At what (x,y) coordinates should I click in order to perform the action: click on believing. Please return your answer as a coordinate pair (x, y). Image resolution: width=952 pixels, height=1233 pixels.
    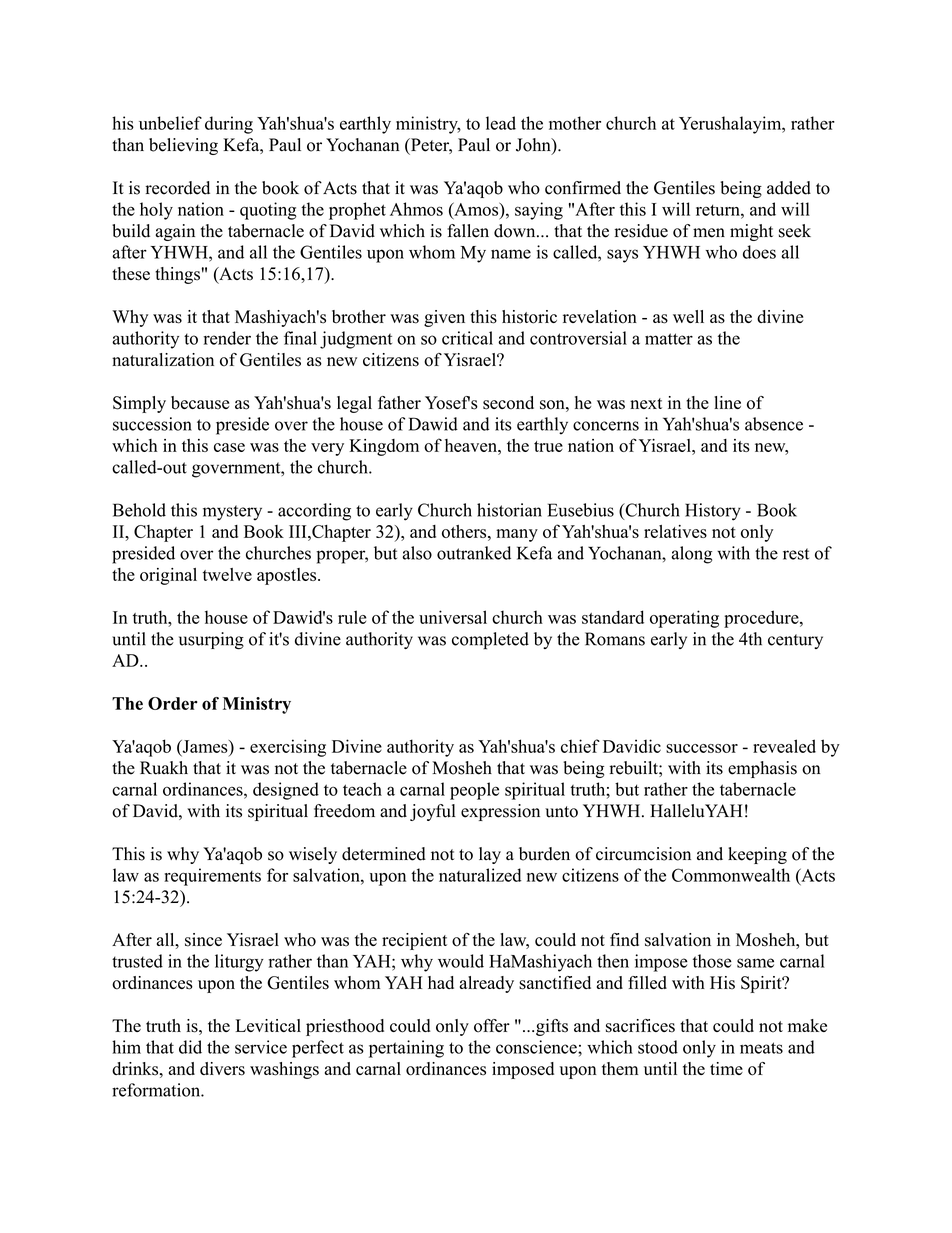
    Looking at the image, I should click on (183, 146).
